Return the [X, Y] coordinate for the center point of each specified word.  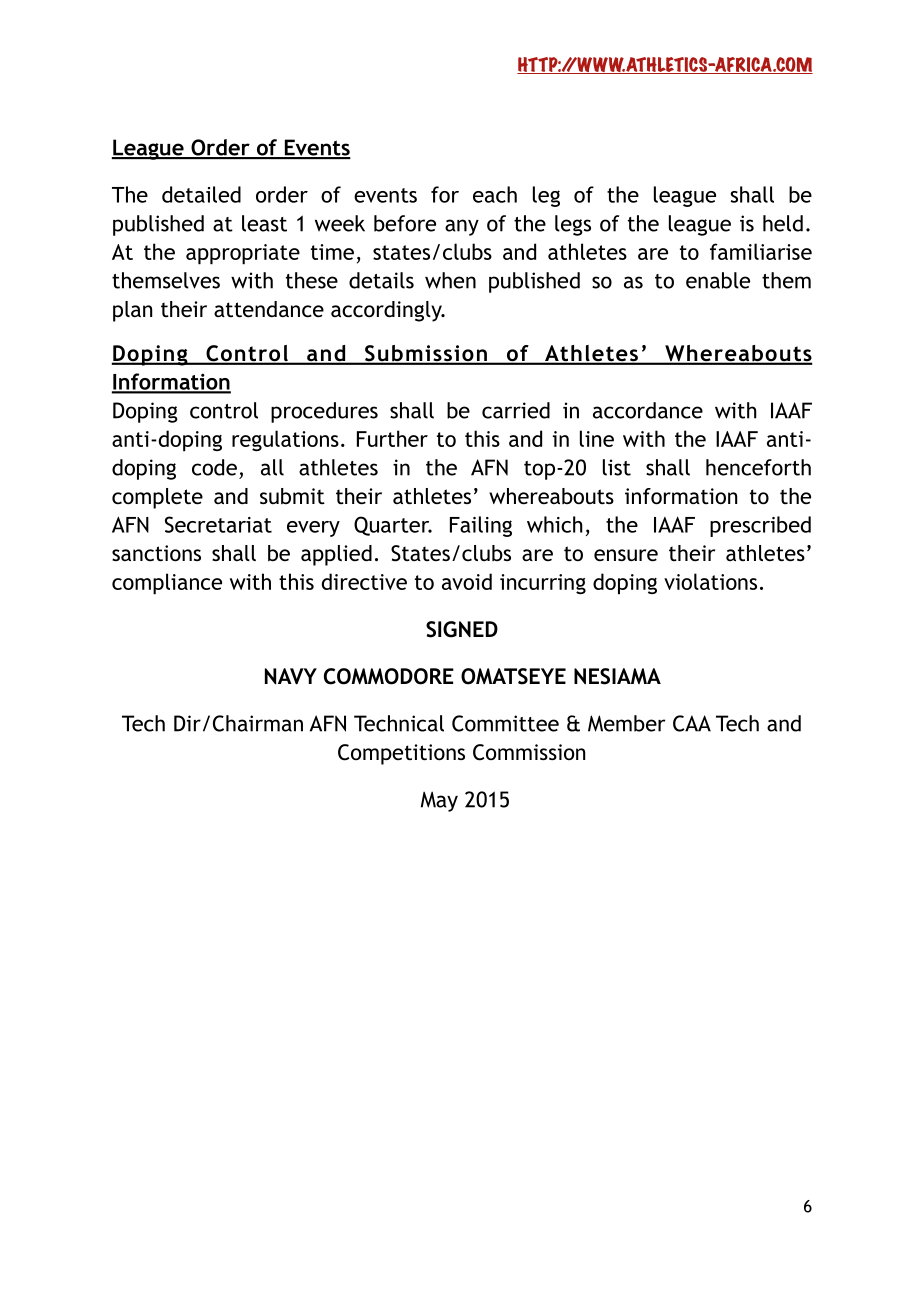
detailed [201, 194]
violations [710, 581]
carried [516, 410]
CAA [692, 723]
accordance [648, 410]
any [462, 227]
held [783, 223]
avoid [467, 581]
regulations [285, 440]
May [439, 801]
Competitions [401, 754]
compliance [167, 584]
